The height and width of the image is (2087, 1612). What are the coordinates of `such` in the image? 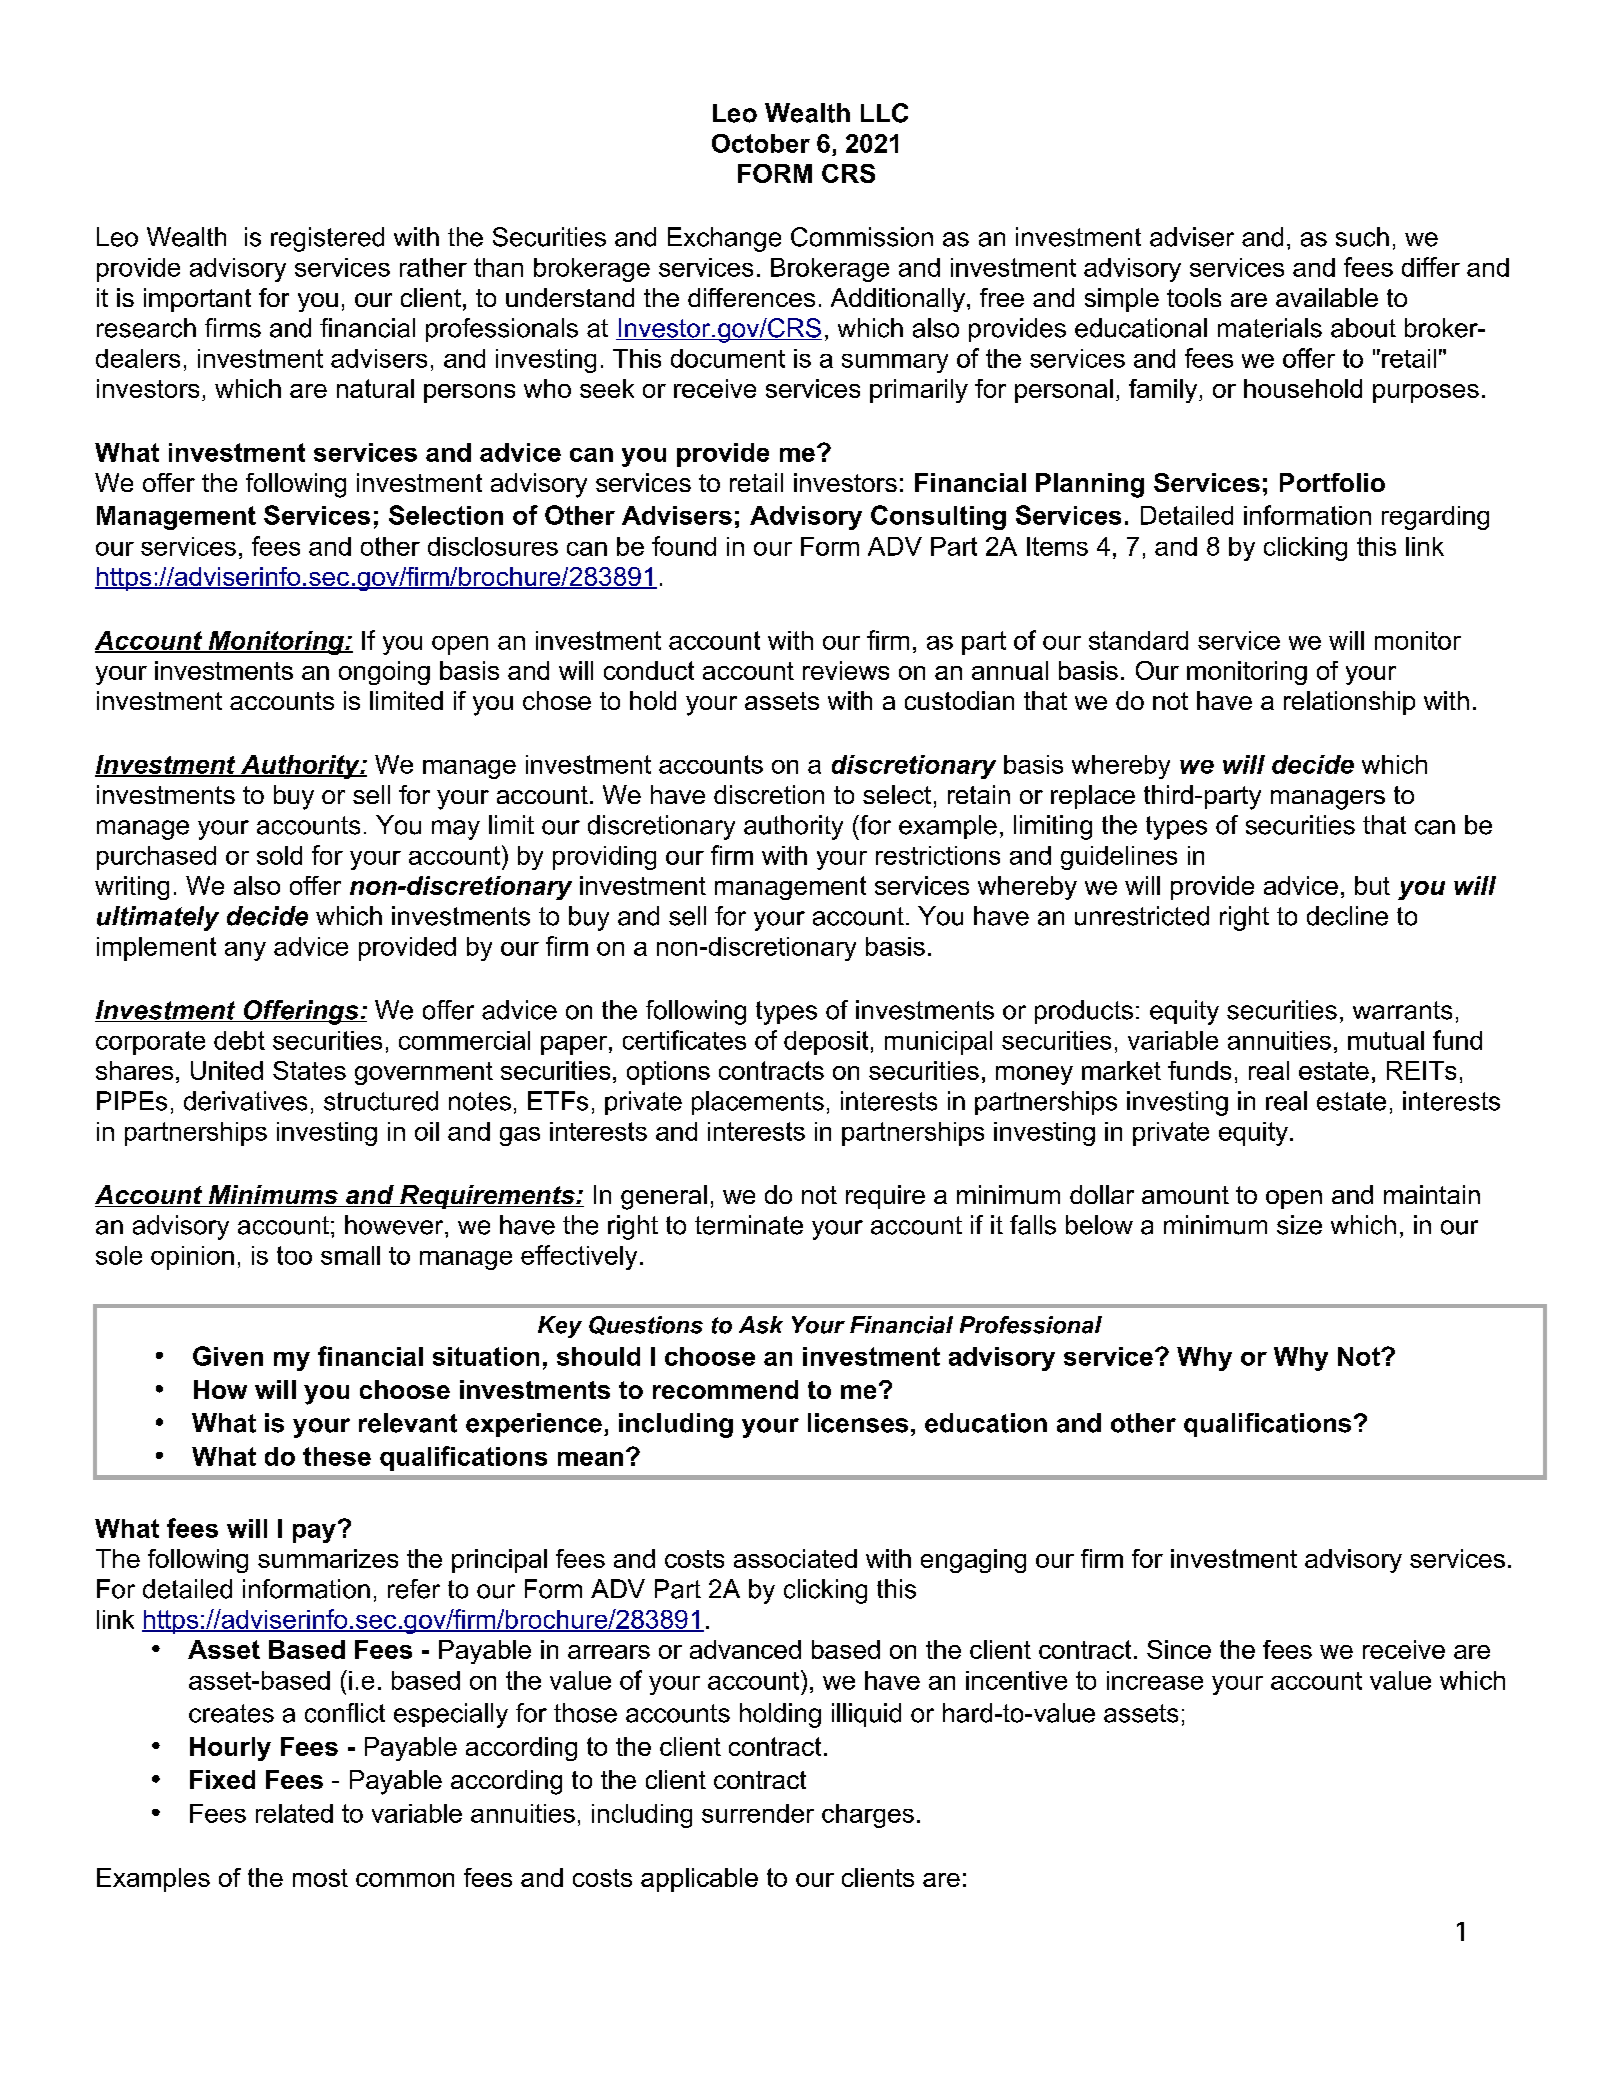 It's located at (1362, 237).
